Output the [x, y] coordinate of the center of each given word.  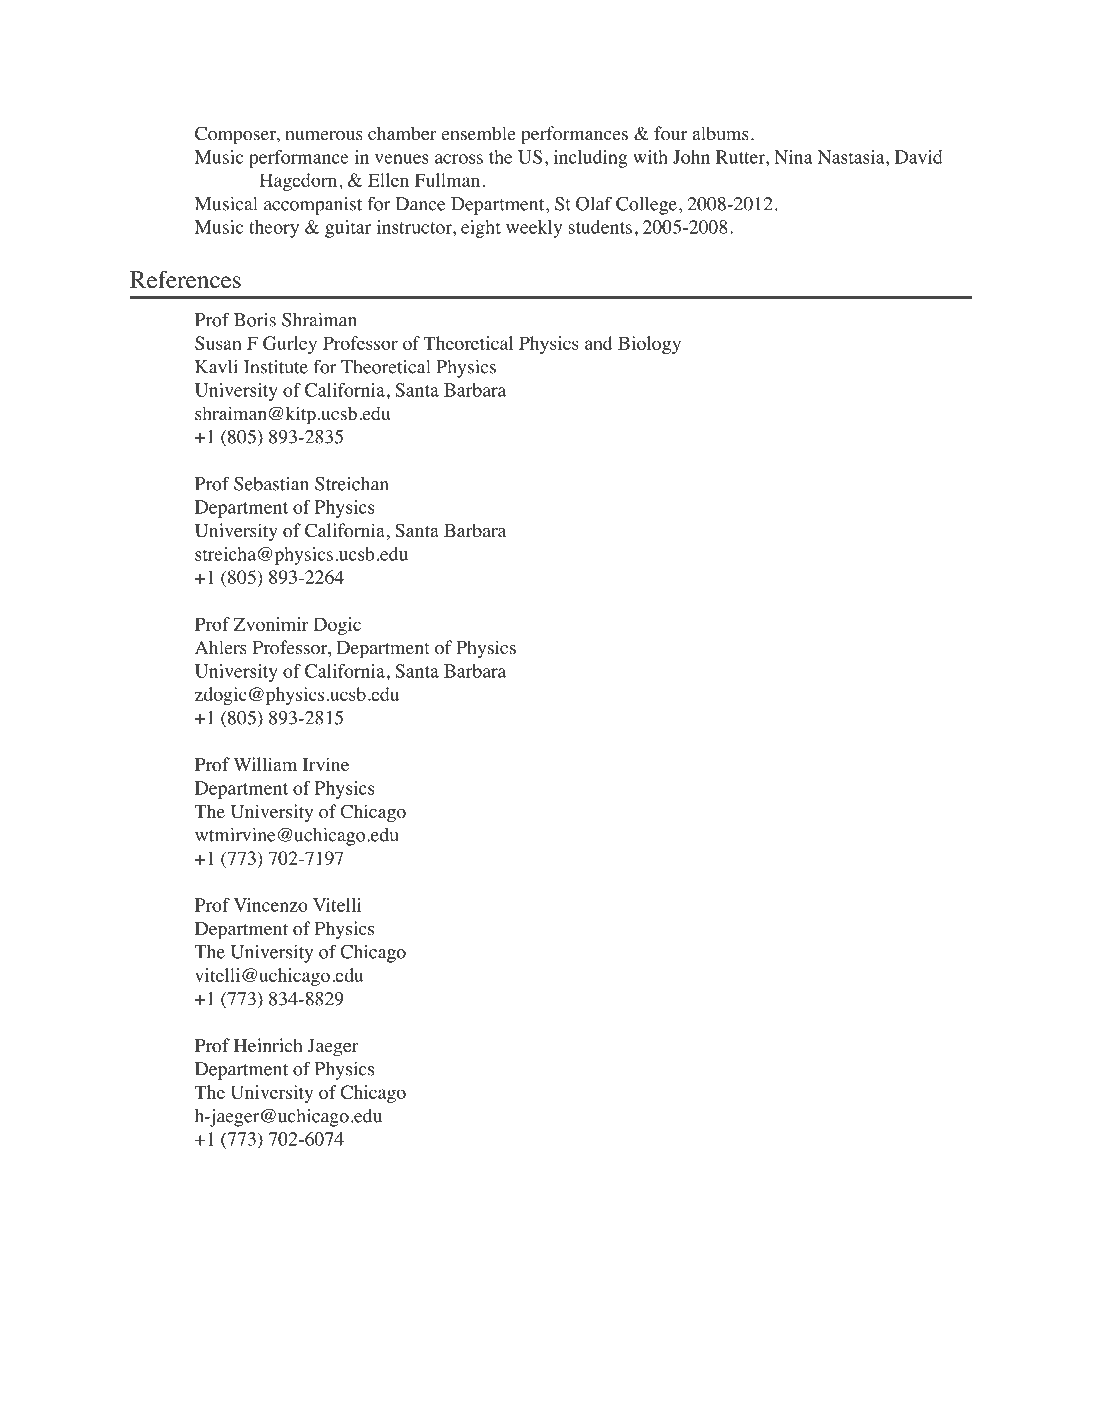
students [600, 227]
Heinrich [268, 1045]
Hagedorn [300, 182]
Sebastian [271, 484]
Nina [793, 157]
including [590, 159]
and [598, 343]
